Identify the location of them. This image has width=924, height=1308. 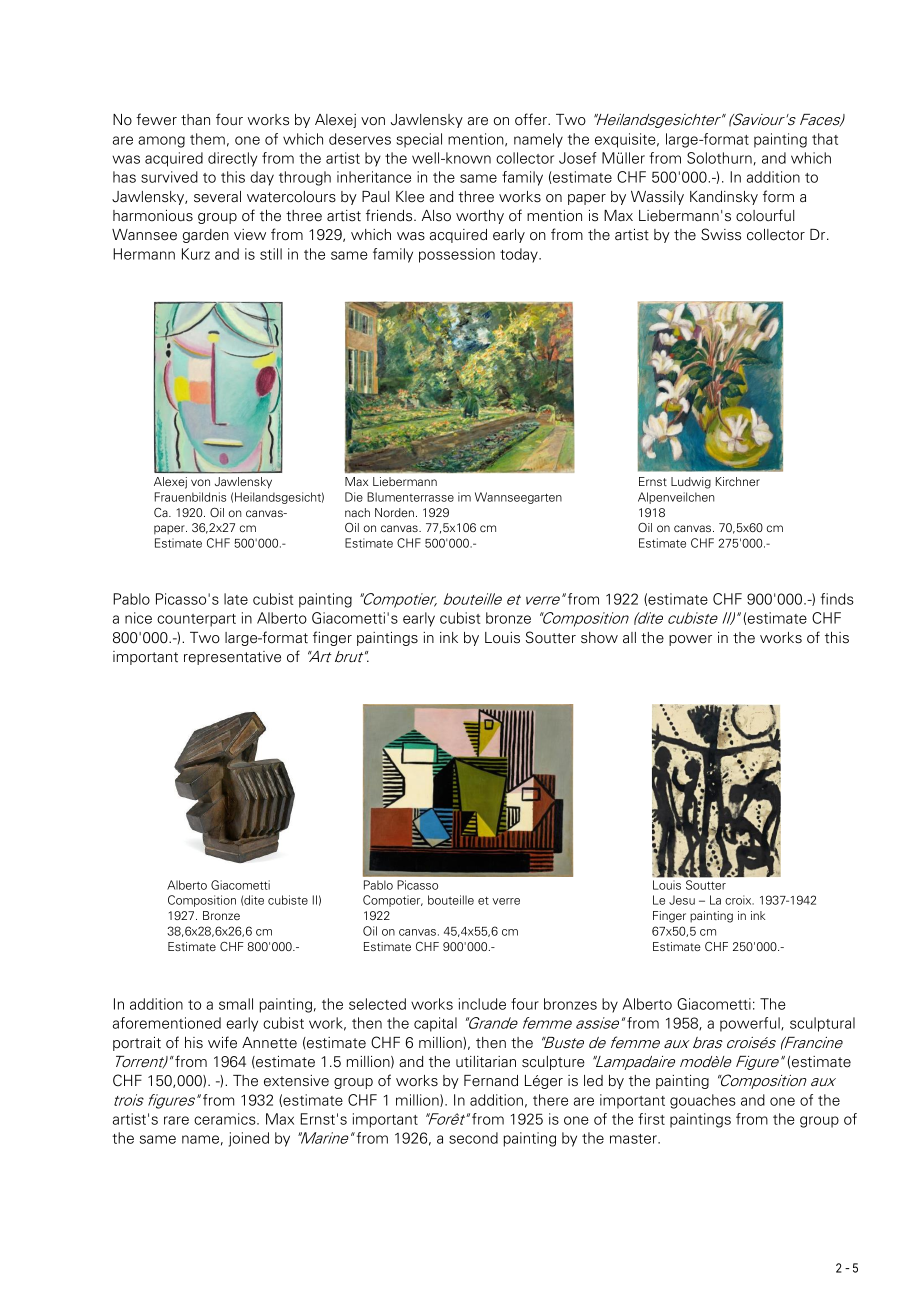
(207, 139).
